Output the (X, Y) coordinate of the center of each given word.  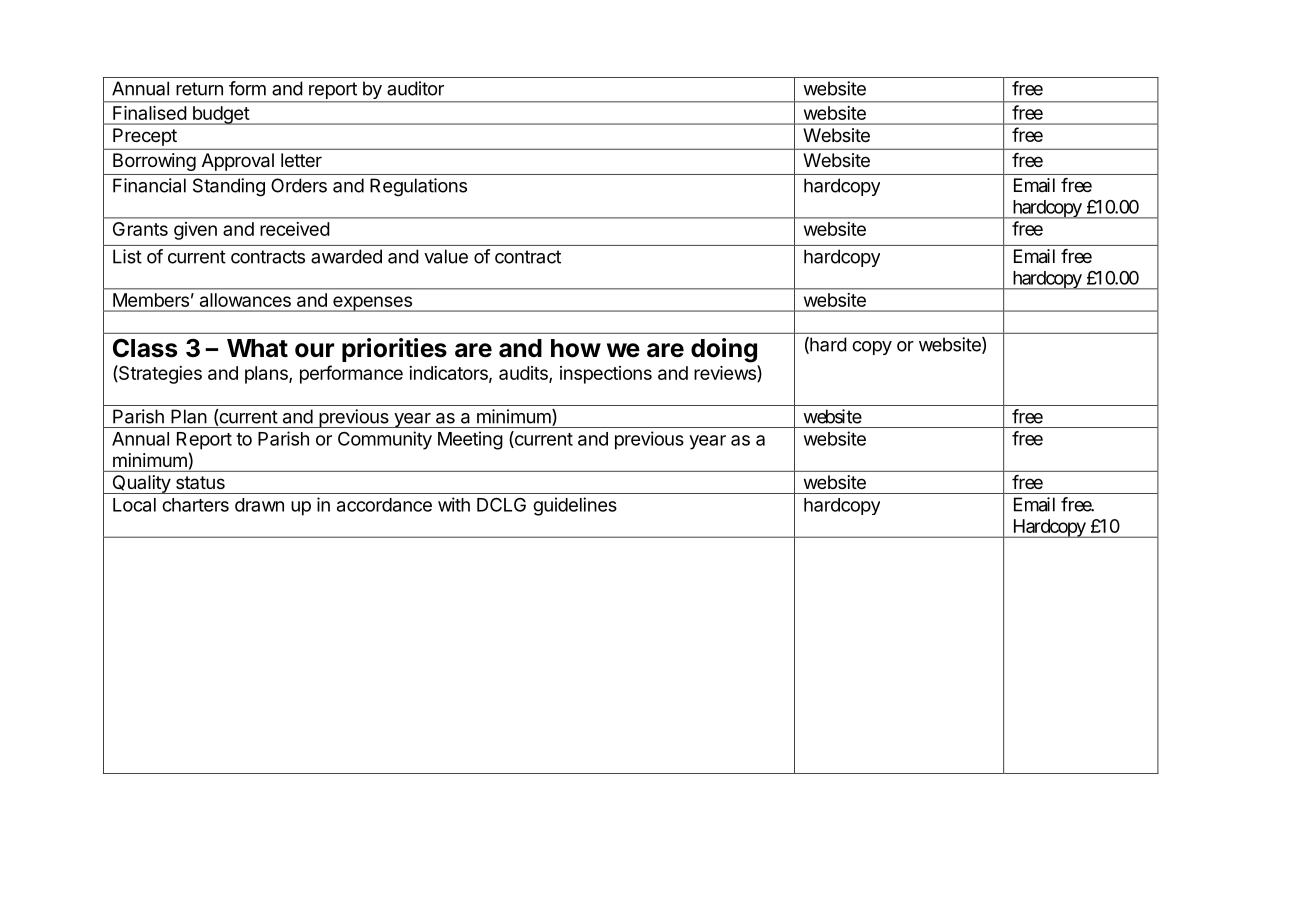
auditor (415, 88)
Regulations (418, 187)
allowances (245, 300)
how (576, 348)
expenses (372, 304)
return (199, 89)
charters (195, 505)
